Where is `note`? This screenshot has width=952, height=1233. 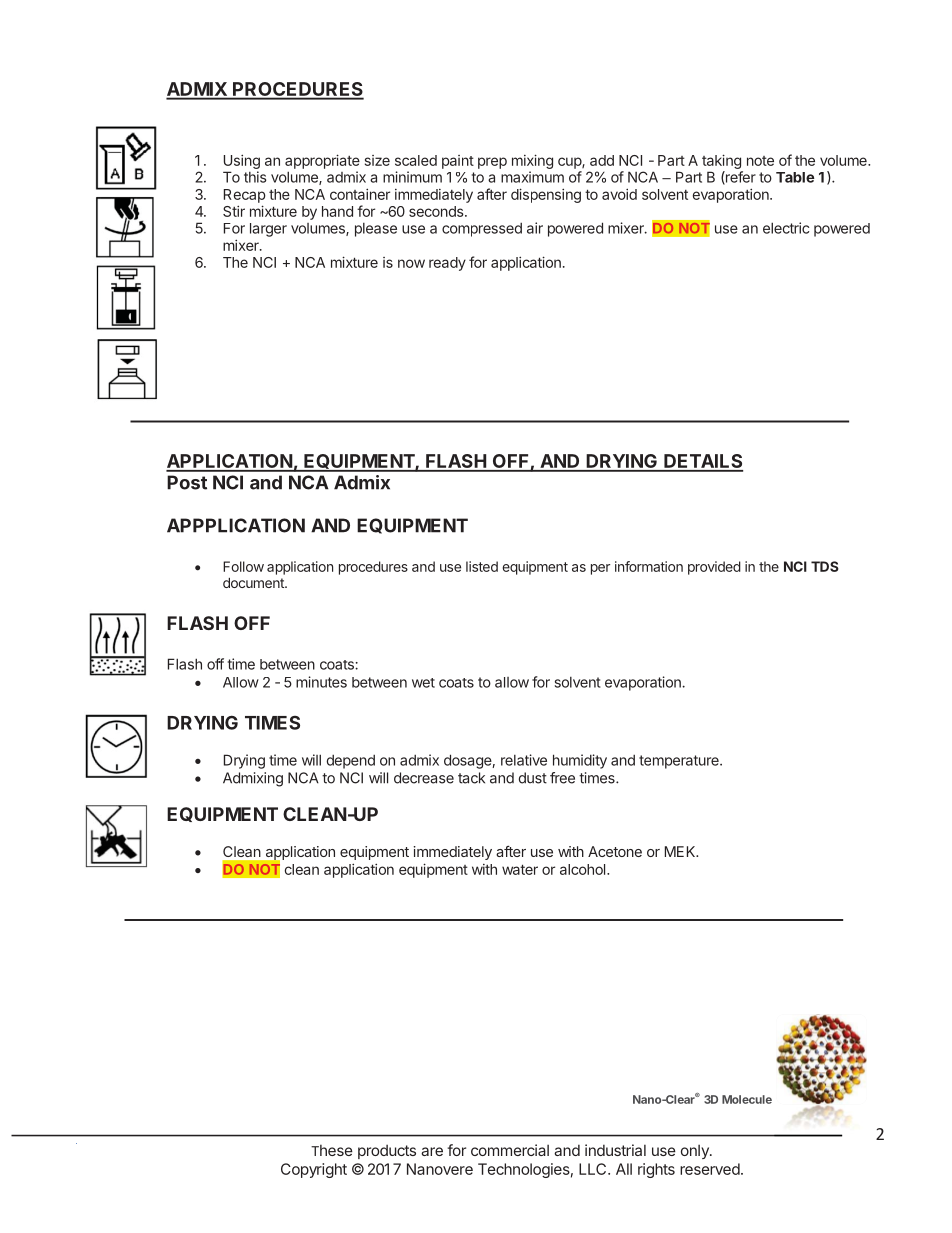
note is located at coordinates (760, 161).
